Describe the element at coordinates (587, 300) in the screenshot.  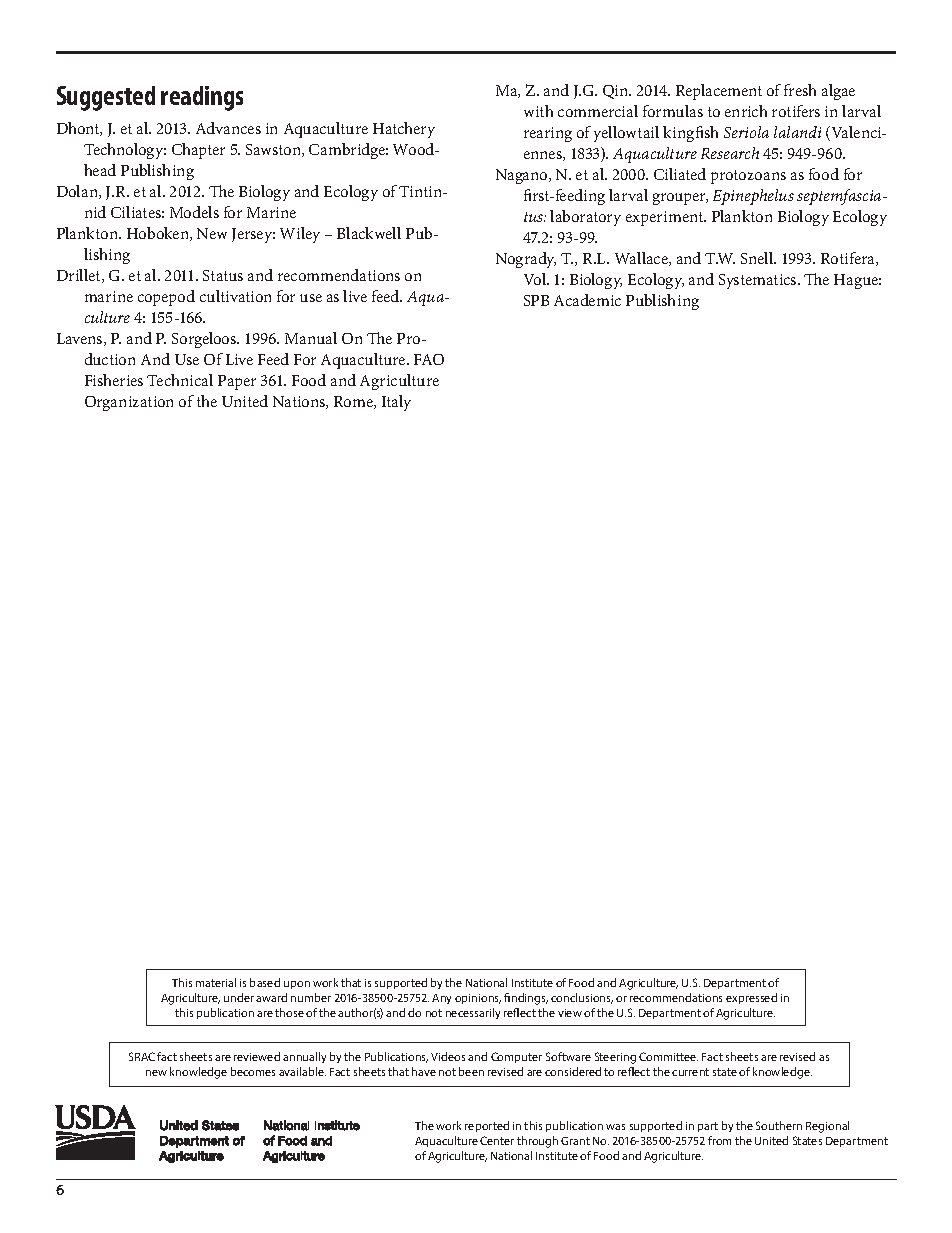
I see `Academic` at that location.
